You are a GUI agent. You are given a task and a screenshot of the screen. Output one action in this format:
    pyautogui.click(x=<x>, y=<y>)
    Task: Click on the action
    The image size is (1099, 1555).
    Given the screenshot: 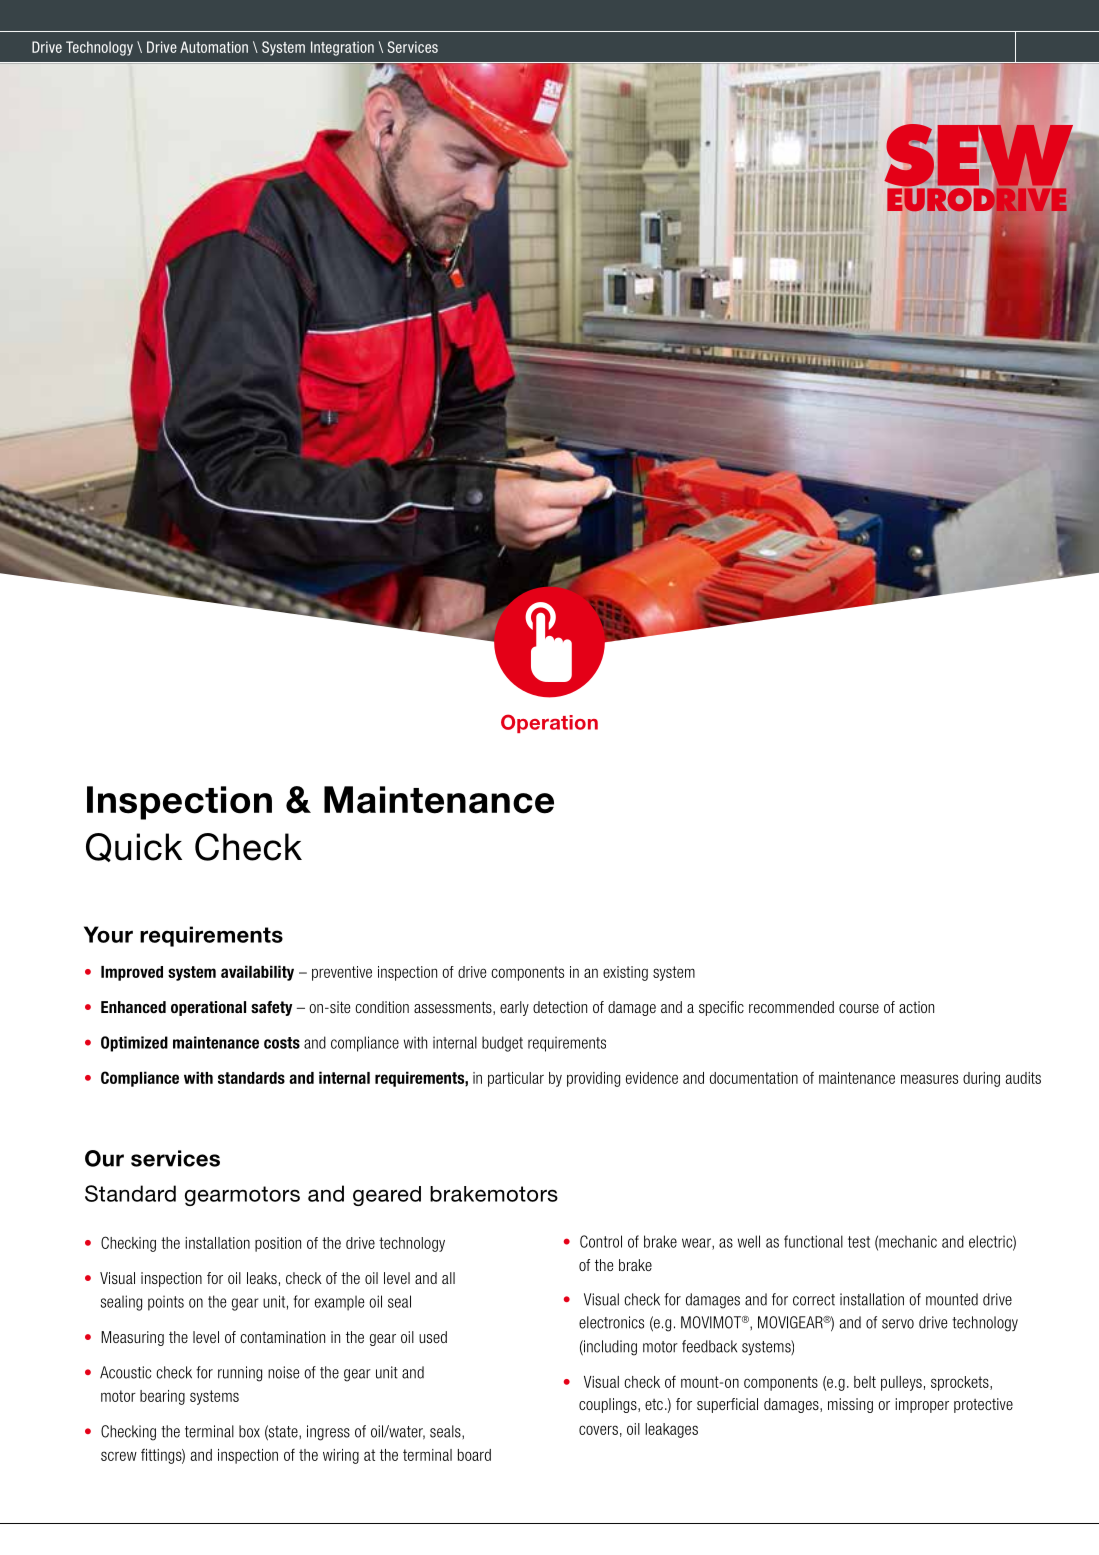 What is the action you would take?
    pyautogui.click(x=916, y=1007)
